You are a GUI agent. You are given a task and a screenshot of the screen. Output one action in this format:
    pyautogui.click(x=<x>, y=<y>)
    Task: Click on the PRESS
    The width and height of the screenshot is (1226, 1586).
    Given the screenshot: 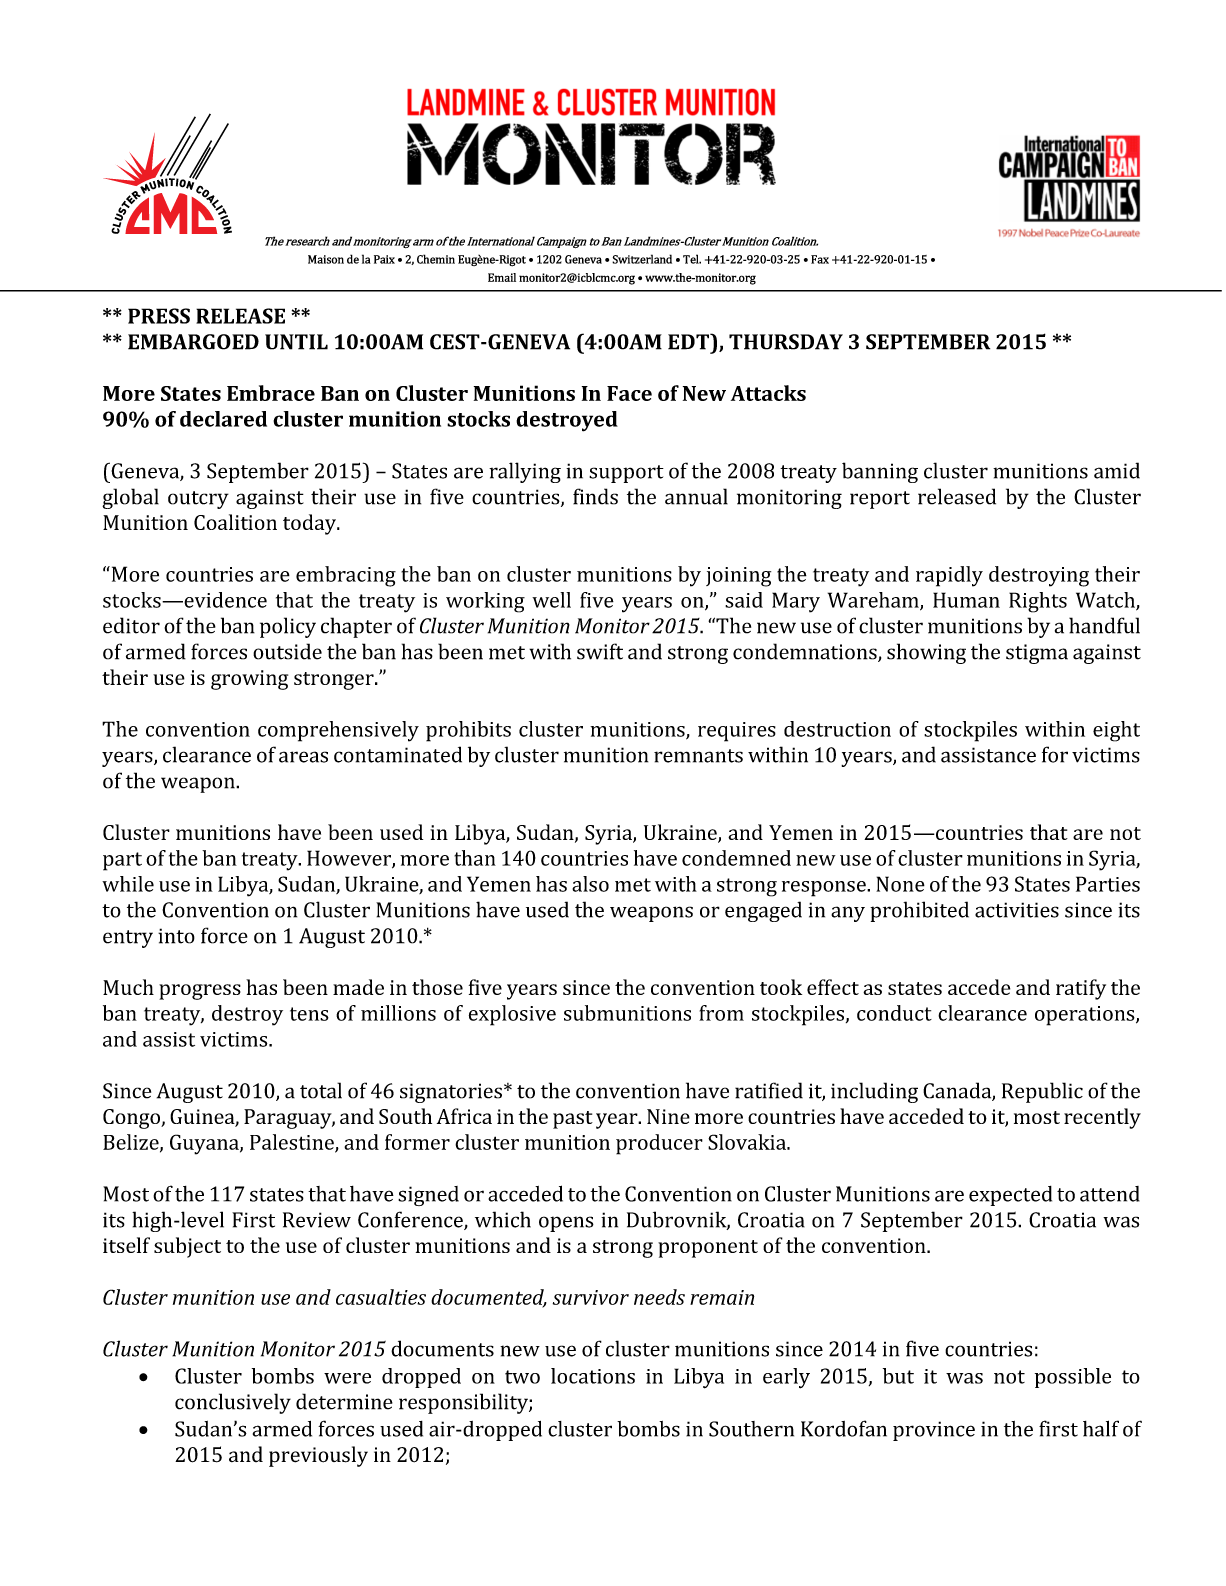 What is the action you would take?
    pyautogui.click(x=159, y=316)
